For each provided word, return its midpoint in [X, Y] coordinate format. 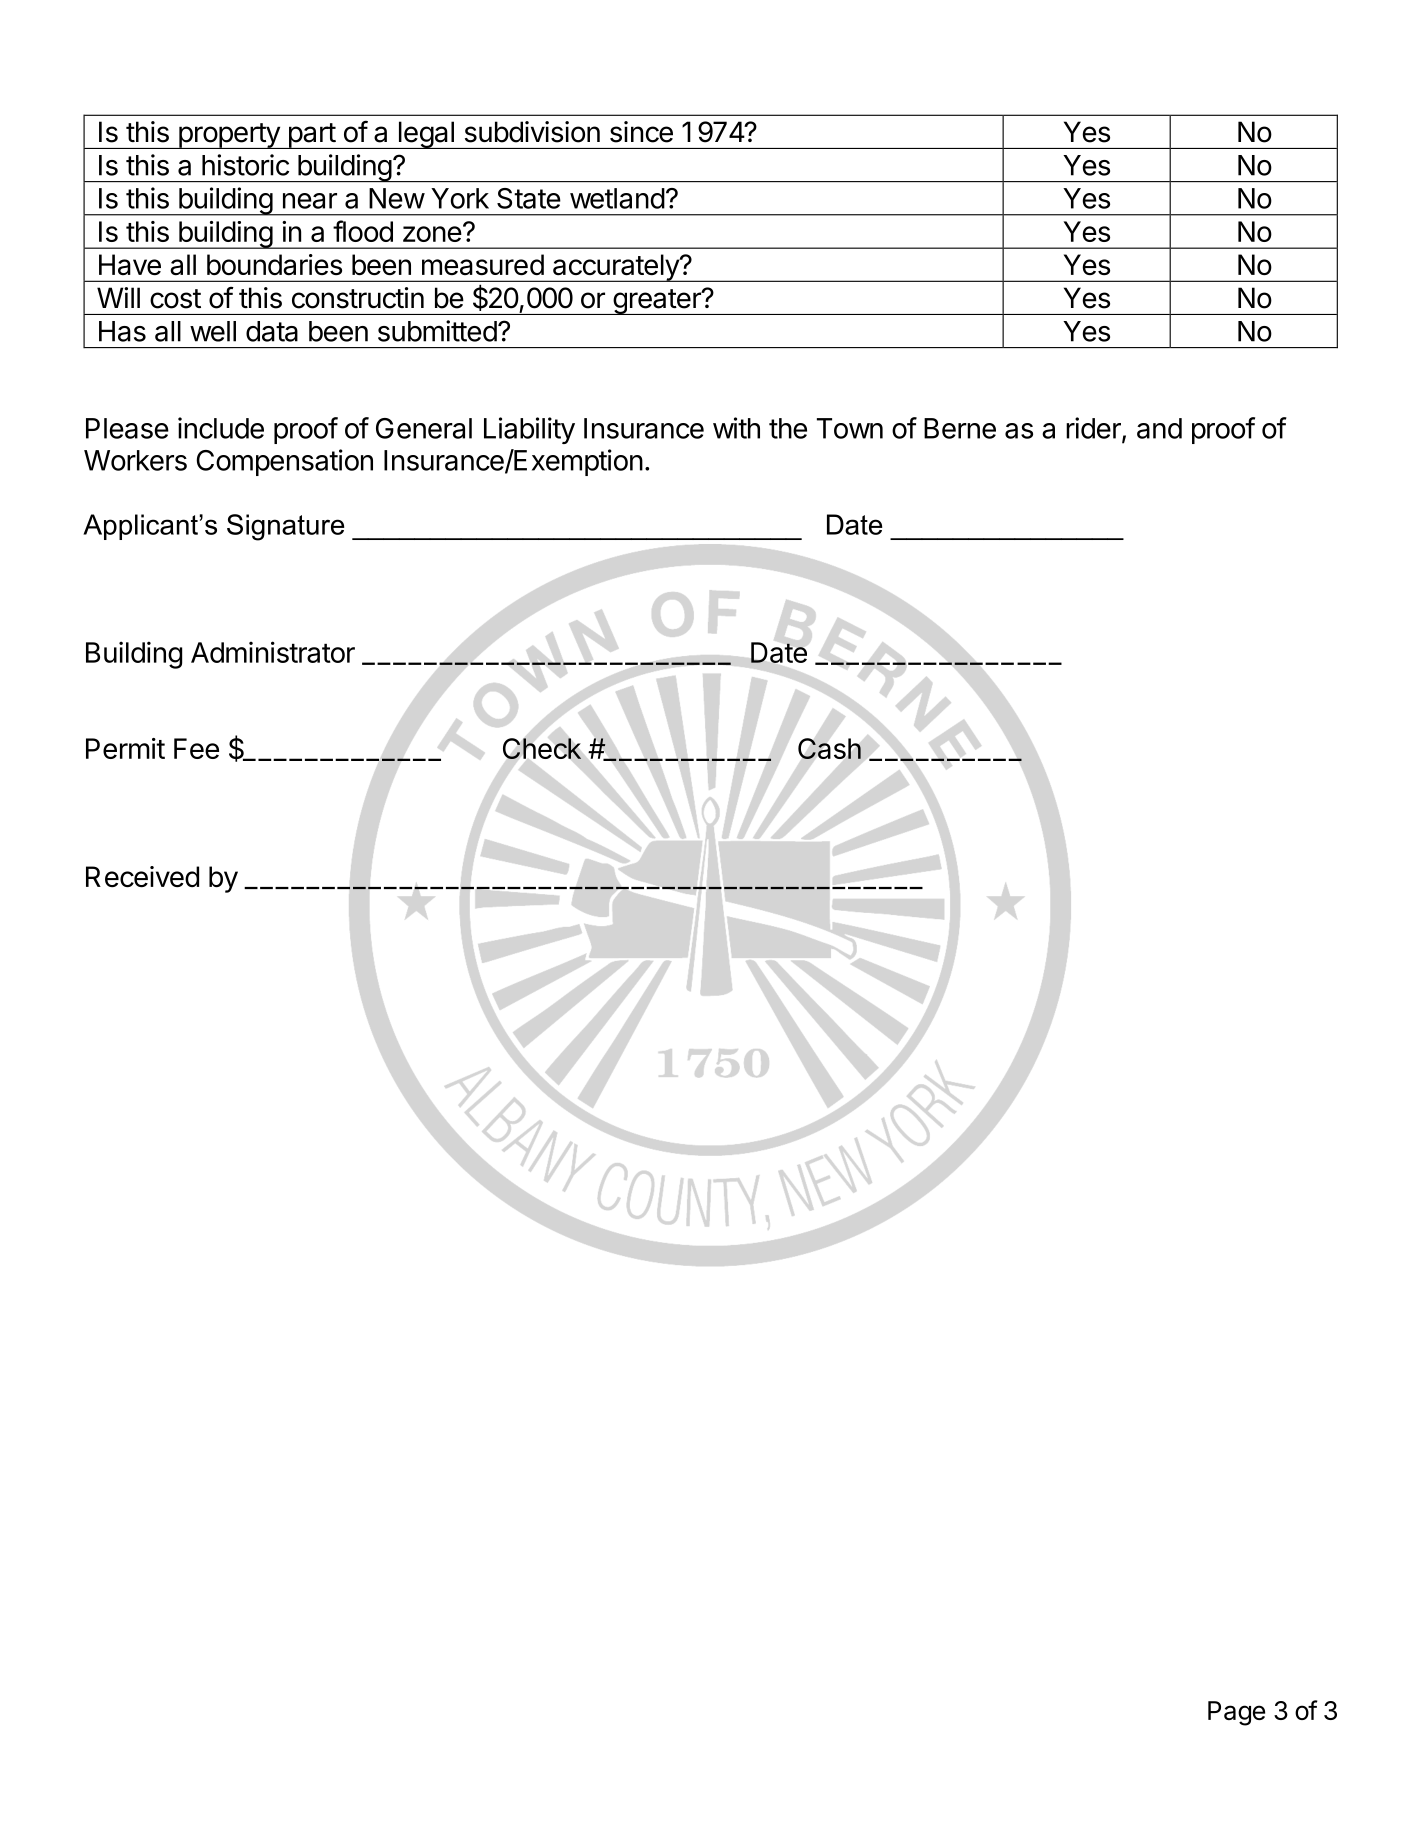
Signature [285, 527]
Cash [829, 748]
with [736, 428]
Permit [125, 748]
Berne [960, 428]
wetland [617, 198]
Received [142, 876]
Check [542, 748]
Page [1236, 1713]
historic [245, 165]
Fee [196, 748]
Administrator [273, 652]
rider [1094, 429]
